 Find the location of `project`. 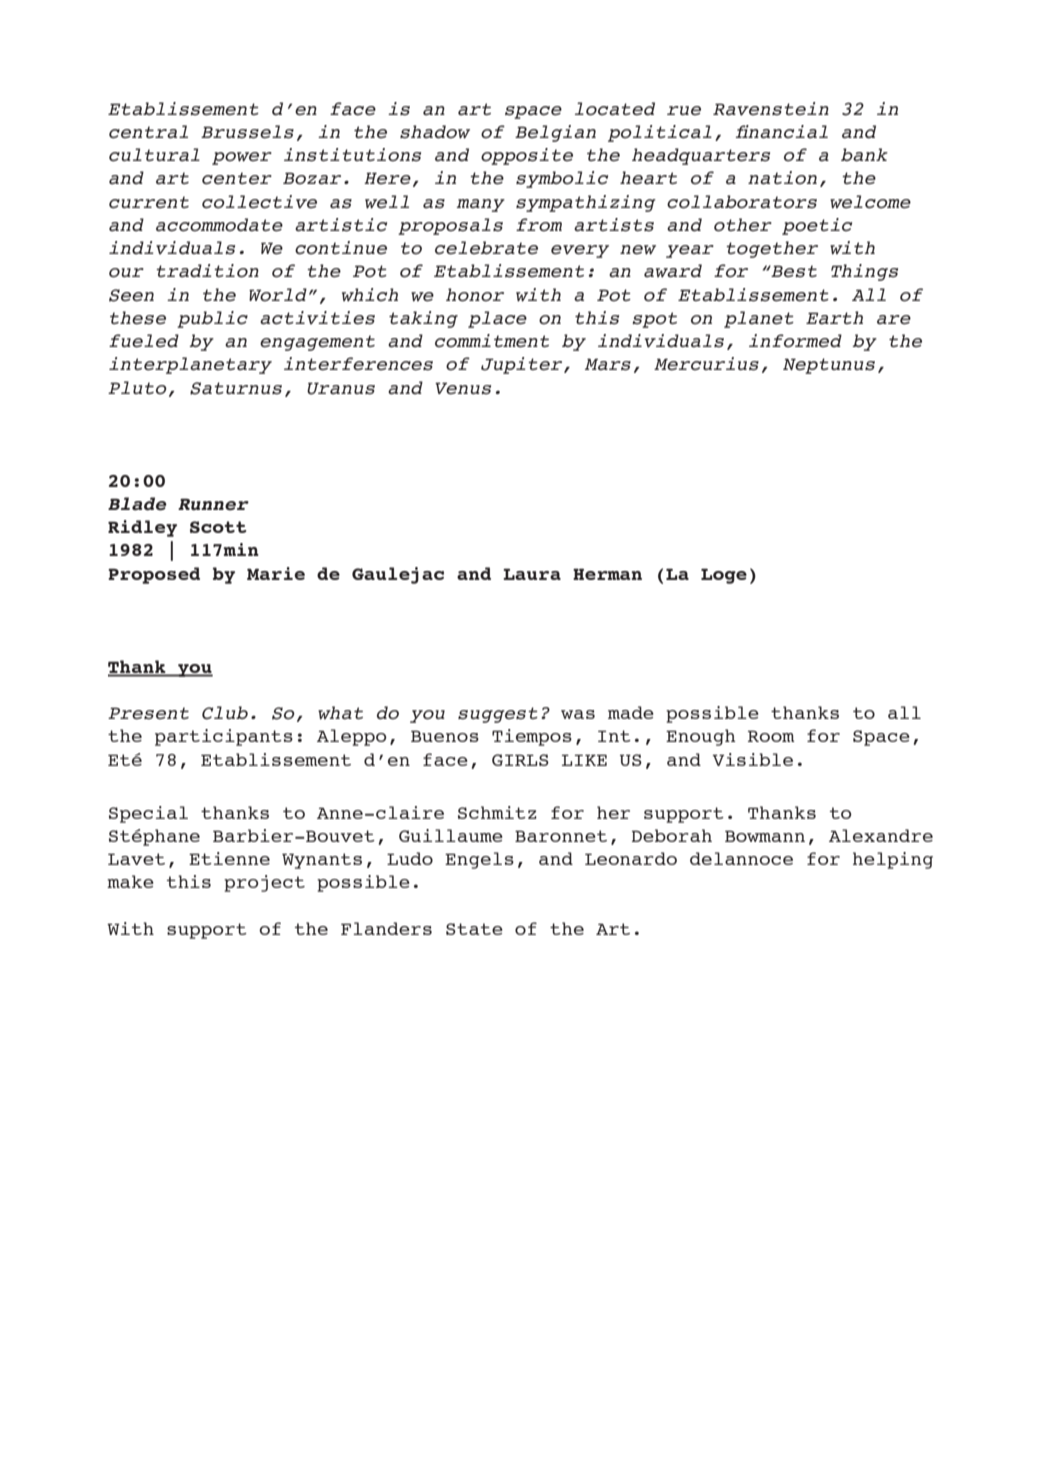

project is located at coordinates (264, 883).
